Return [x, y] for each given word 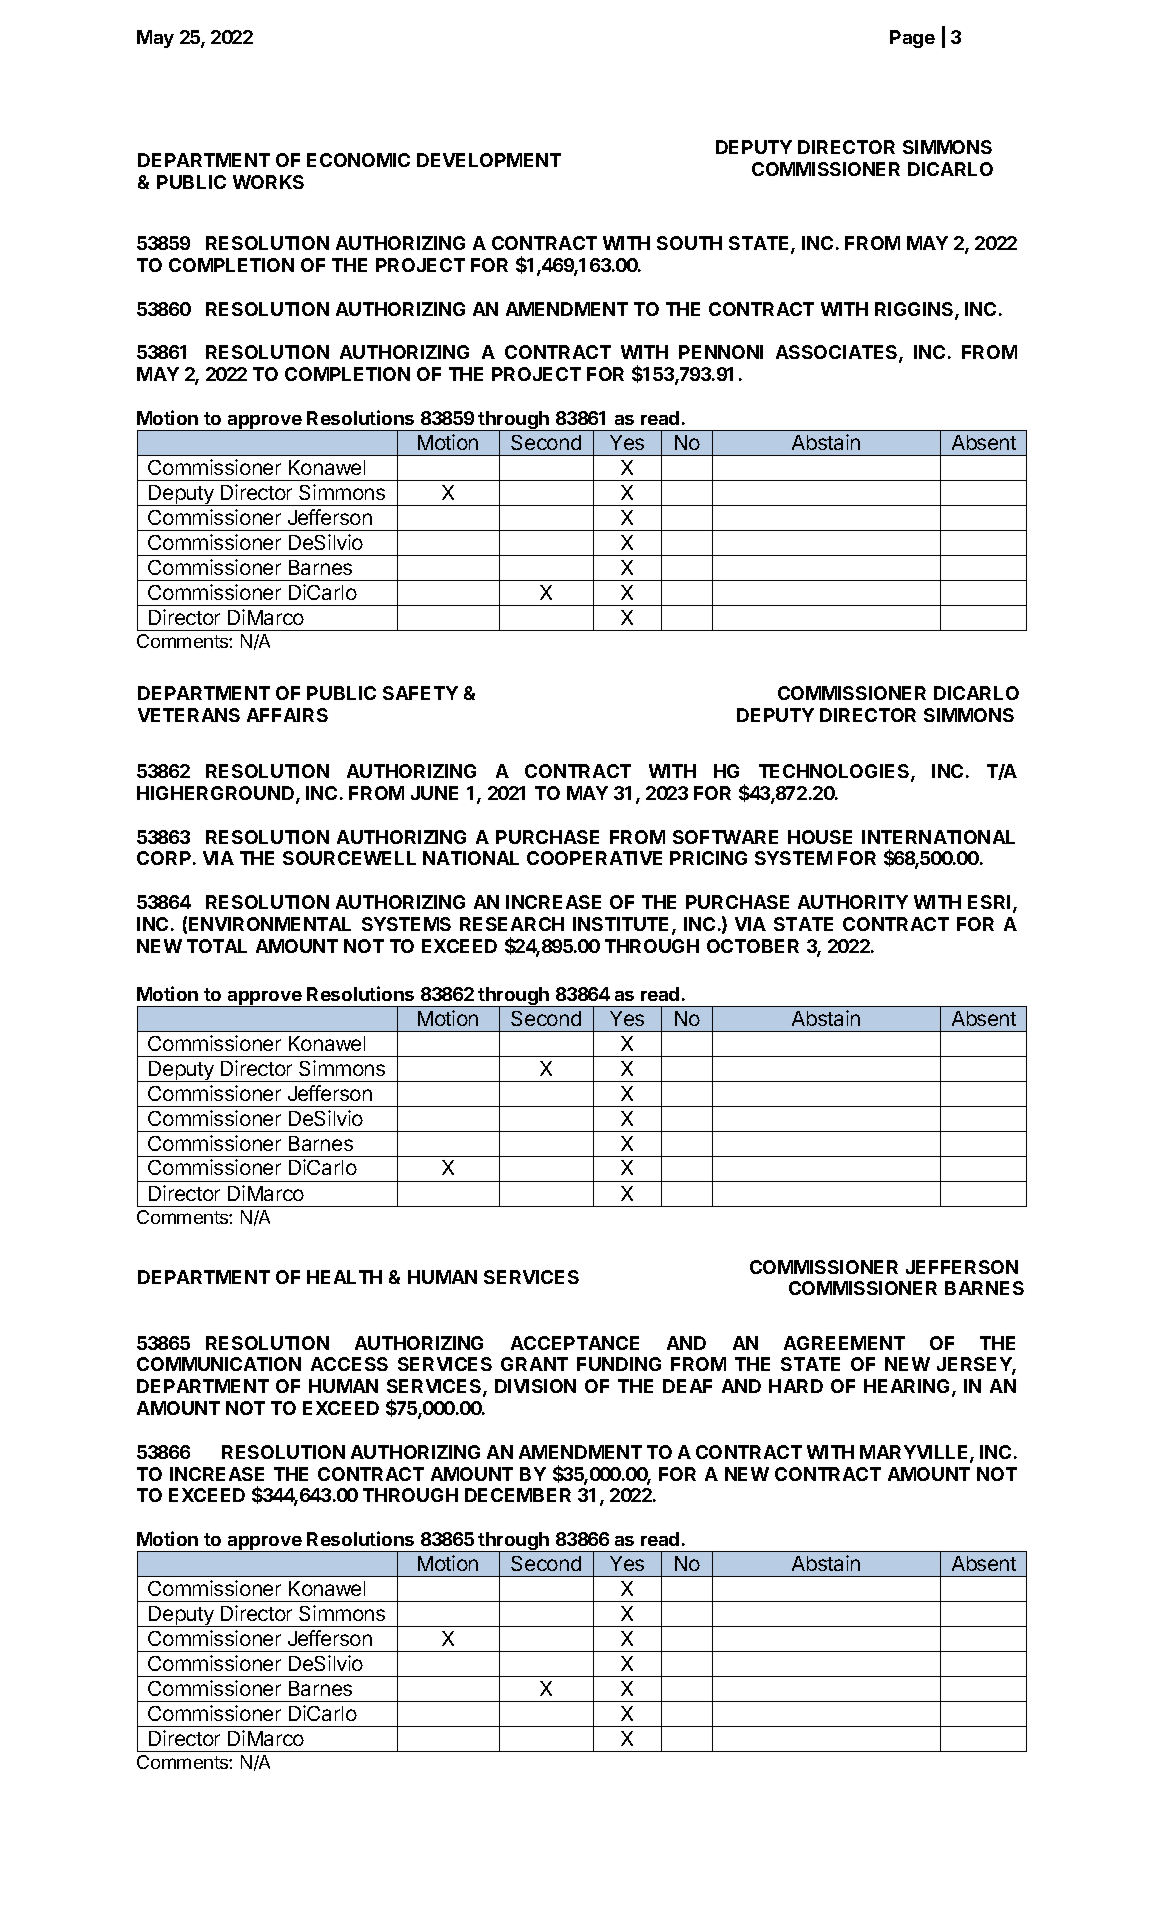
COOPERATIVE [594, 858]
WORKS [268, 182]
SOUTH [689, 243]
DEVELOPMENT [489, 160]
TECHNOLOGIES [835, 772]
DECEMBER [518, 1495]
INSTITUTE [623, 925]
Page [912, 39]
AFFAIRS [287, 715]
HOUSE [820, 837]
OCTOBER [753, 946]
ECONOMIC [358, 160]
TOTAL [217, 946]
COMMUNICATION [219, 1364]
